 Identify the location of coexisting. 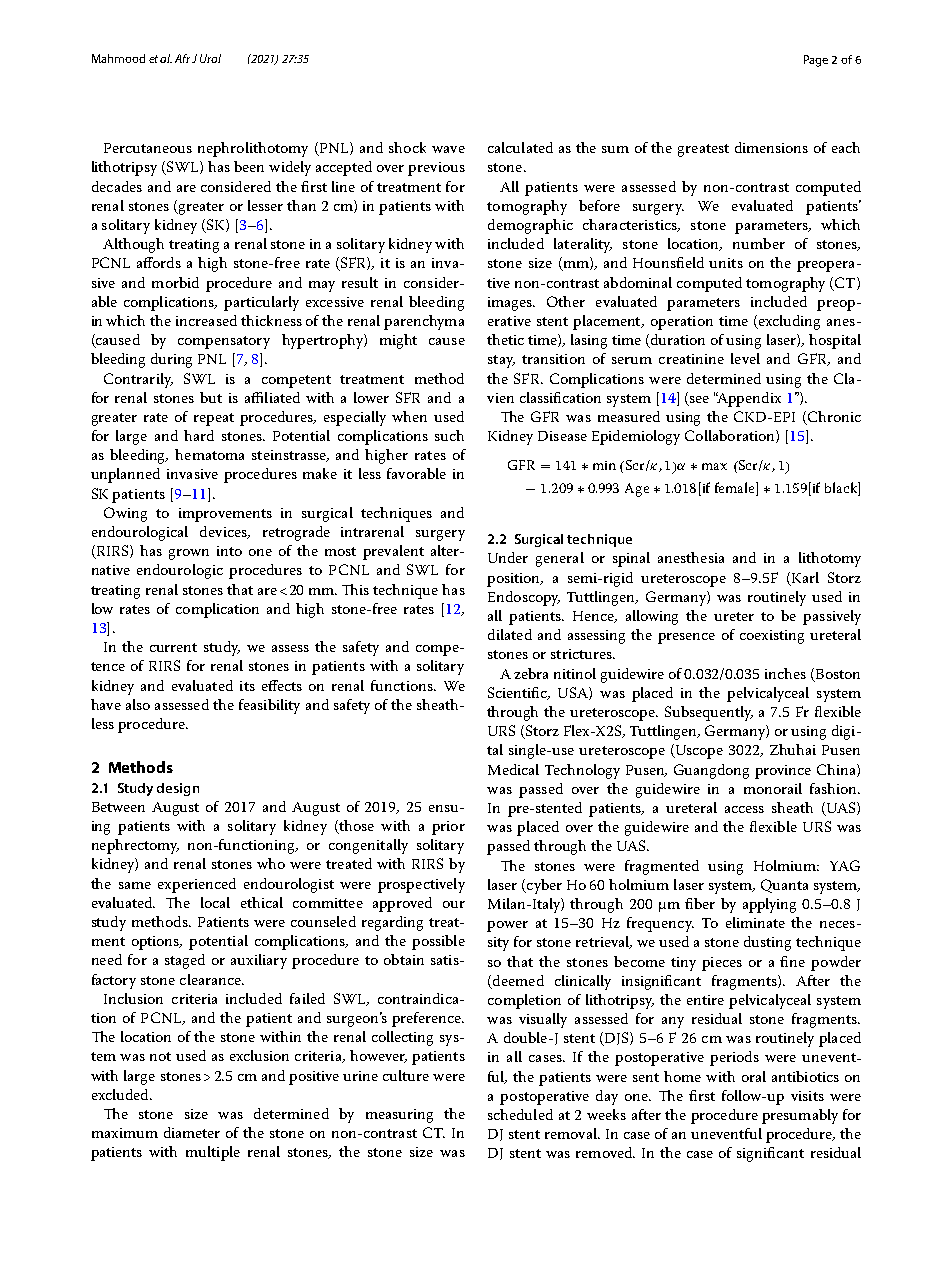
(772, 637).
